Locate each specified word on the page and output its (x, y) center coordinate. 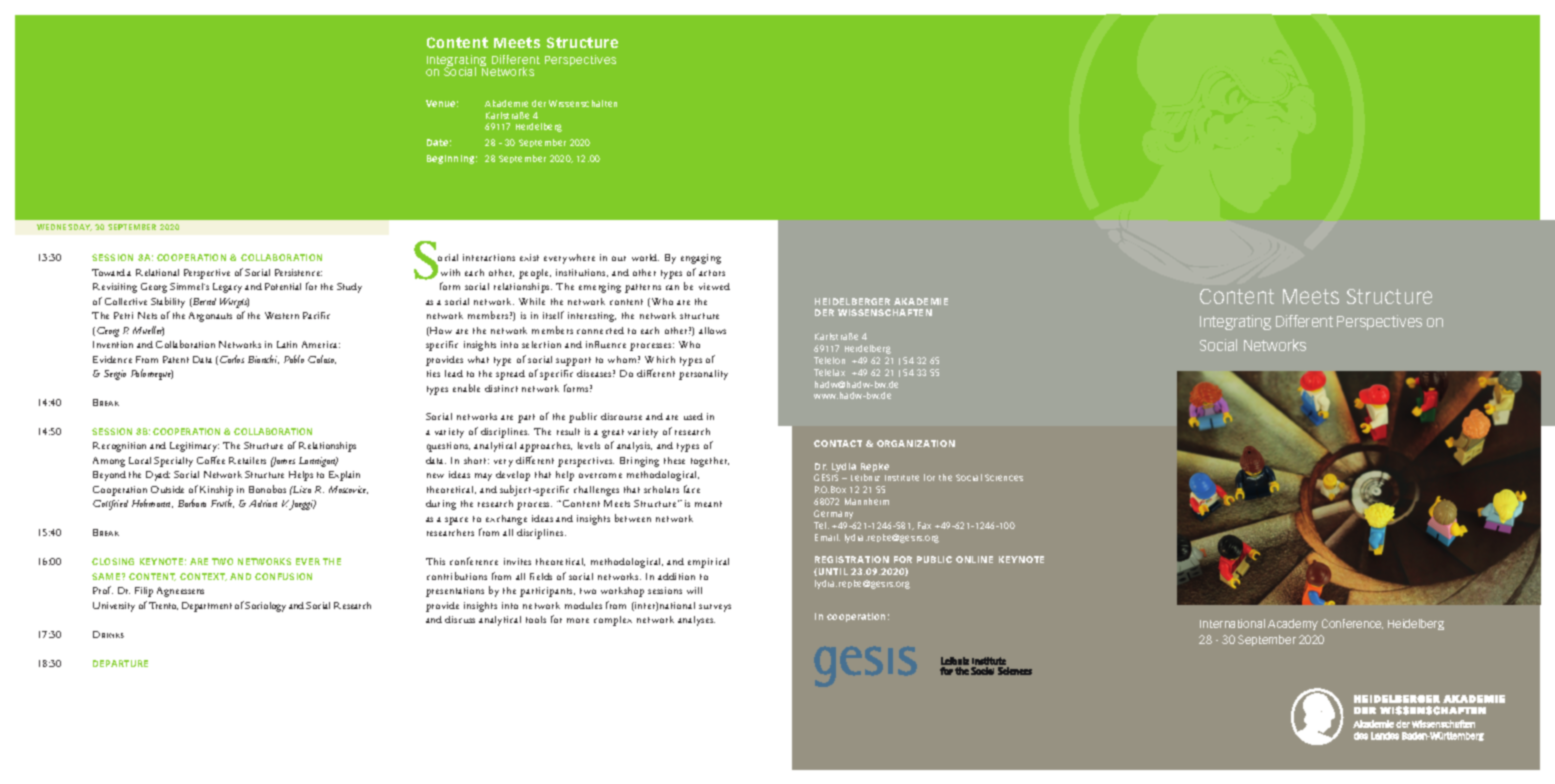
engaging (701, 259)
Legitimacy (194, 447)
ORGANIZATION (916, 443)
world (645, 257)
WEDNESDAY (64, 227)
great (613, 433)
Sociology (265, 607)
